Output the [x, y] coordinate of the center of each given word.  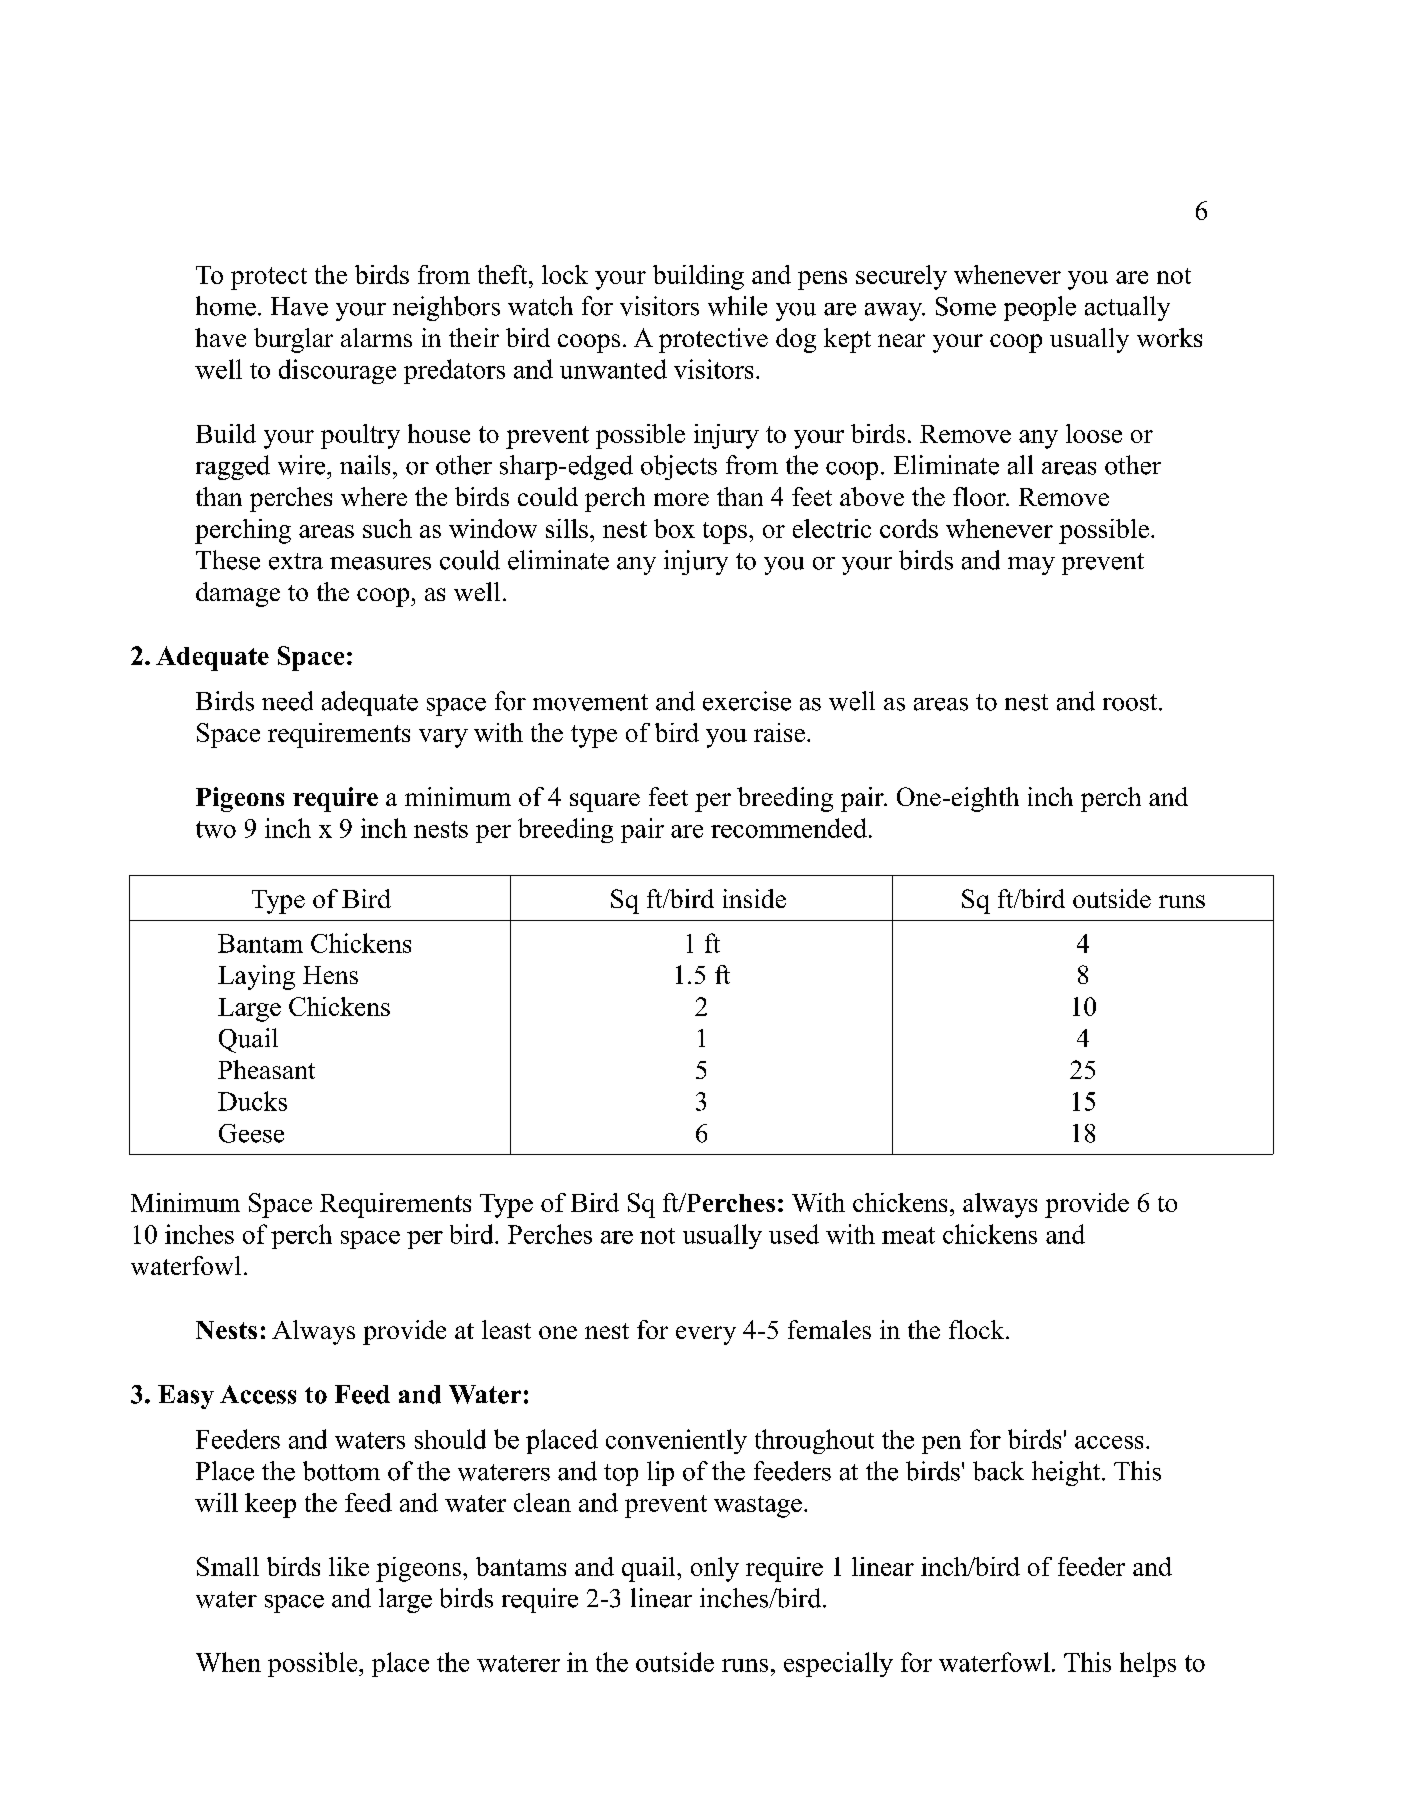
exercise [747, 701]
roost [1131, 702]
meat [908, 1235]
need [287, 701]
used [794, 1234]
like [349, 1566]
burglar [293, 340]
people [1040, 308]
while [737, 306]
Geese [251, 1133]
